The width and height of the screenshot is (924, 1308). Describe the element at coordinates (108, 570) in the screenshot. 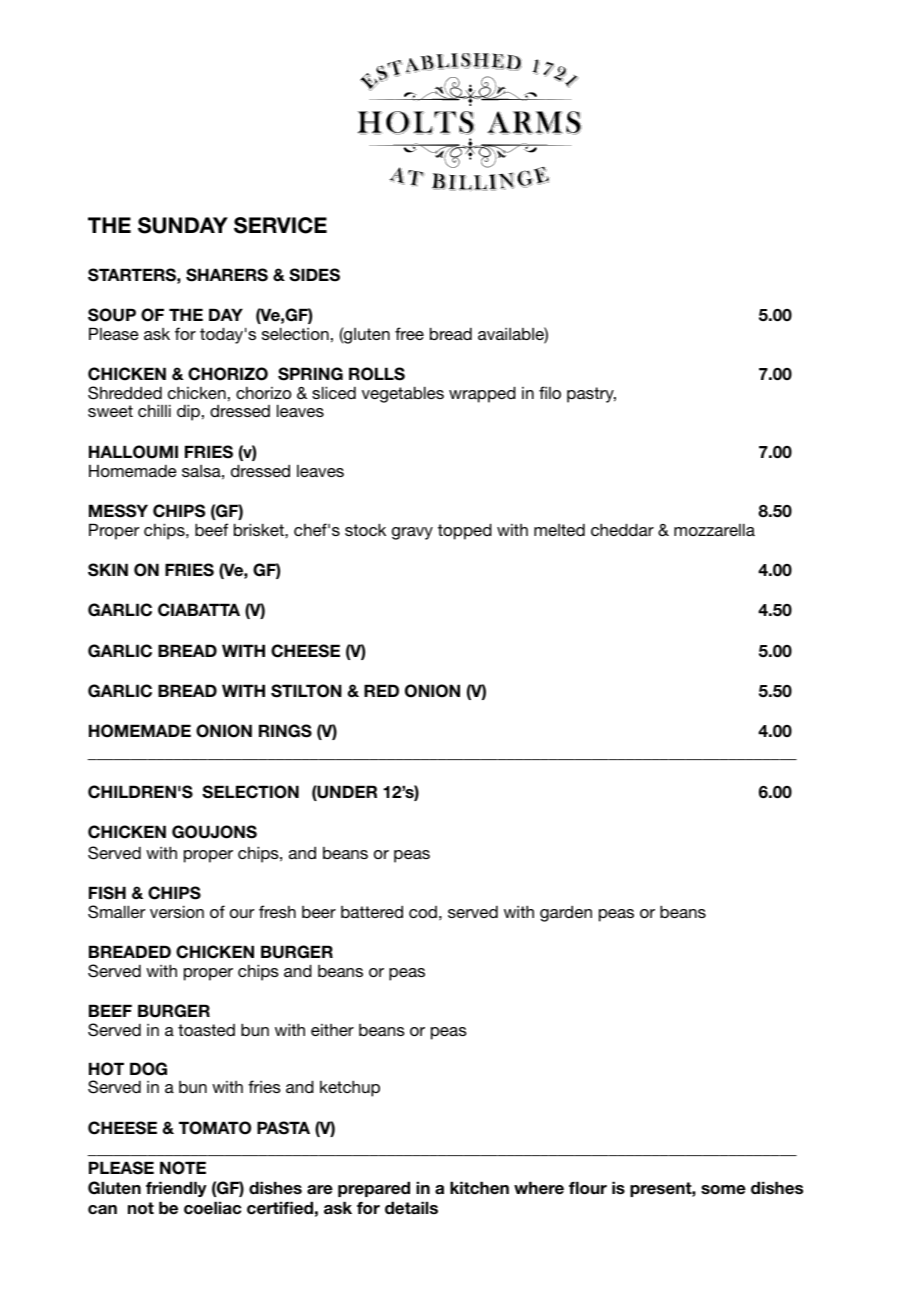

I see `SKIN` at that location.
